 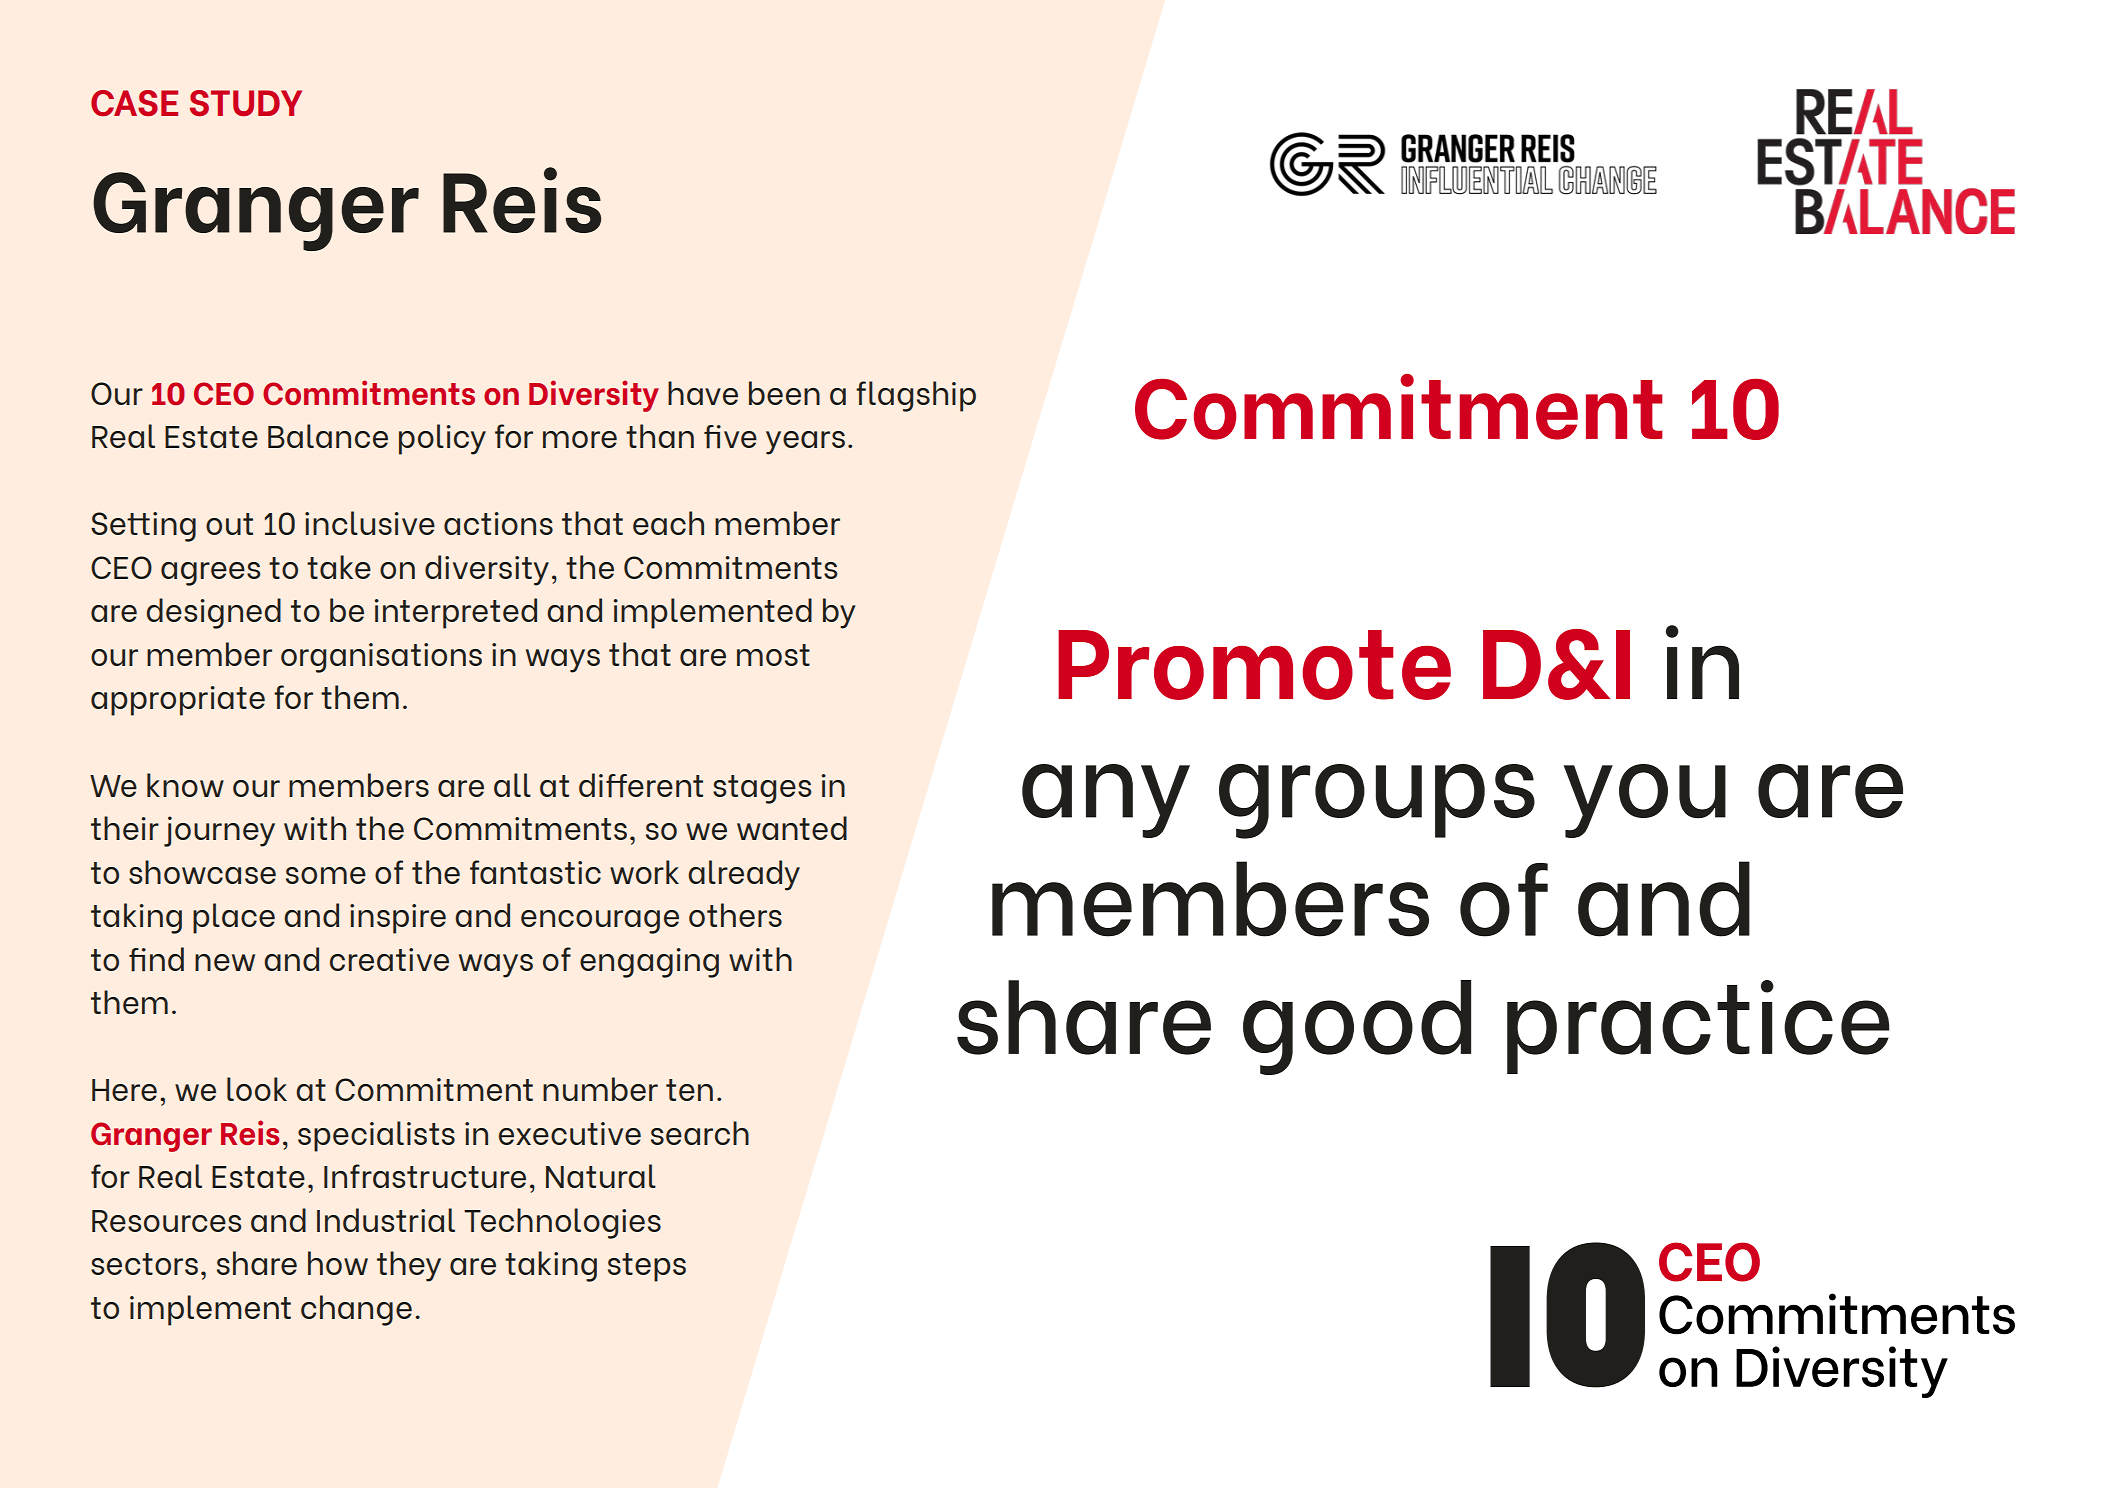 I want to click on STUDY, so click(x=246, y=103).
